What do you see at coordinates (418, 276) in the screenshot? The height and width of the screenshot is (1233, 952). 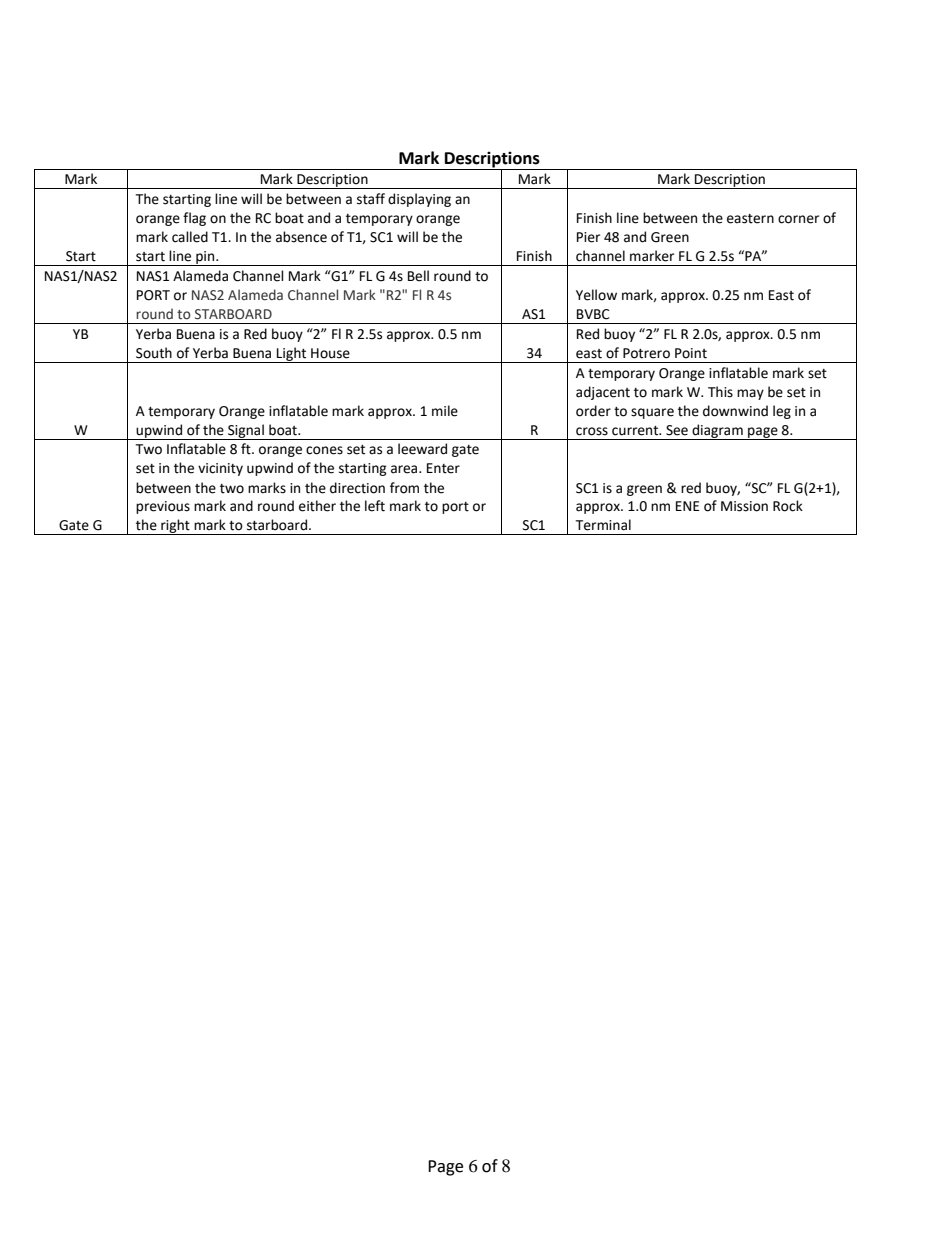 I see `Bell` at bounding box center [418, 276].
